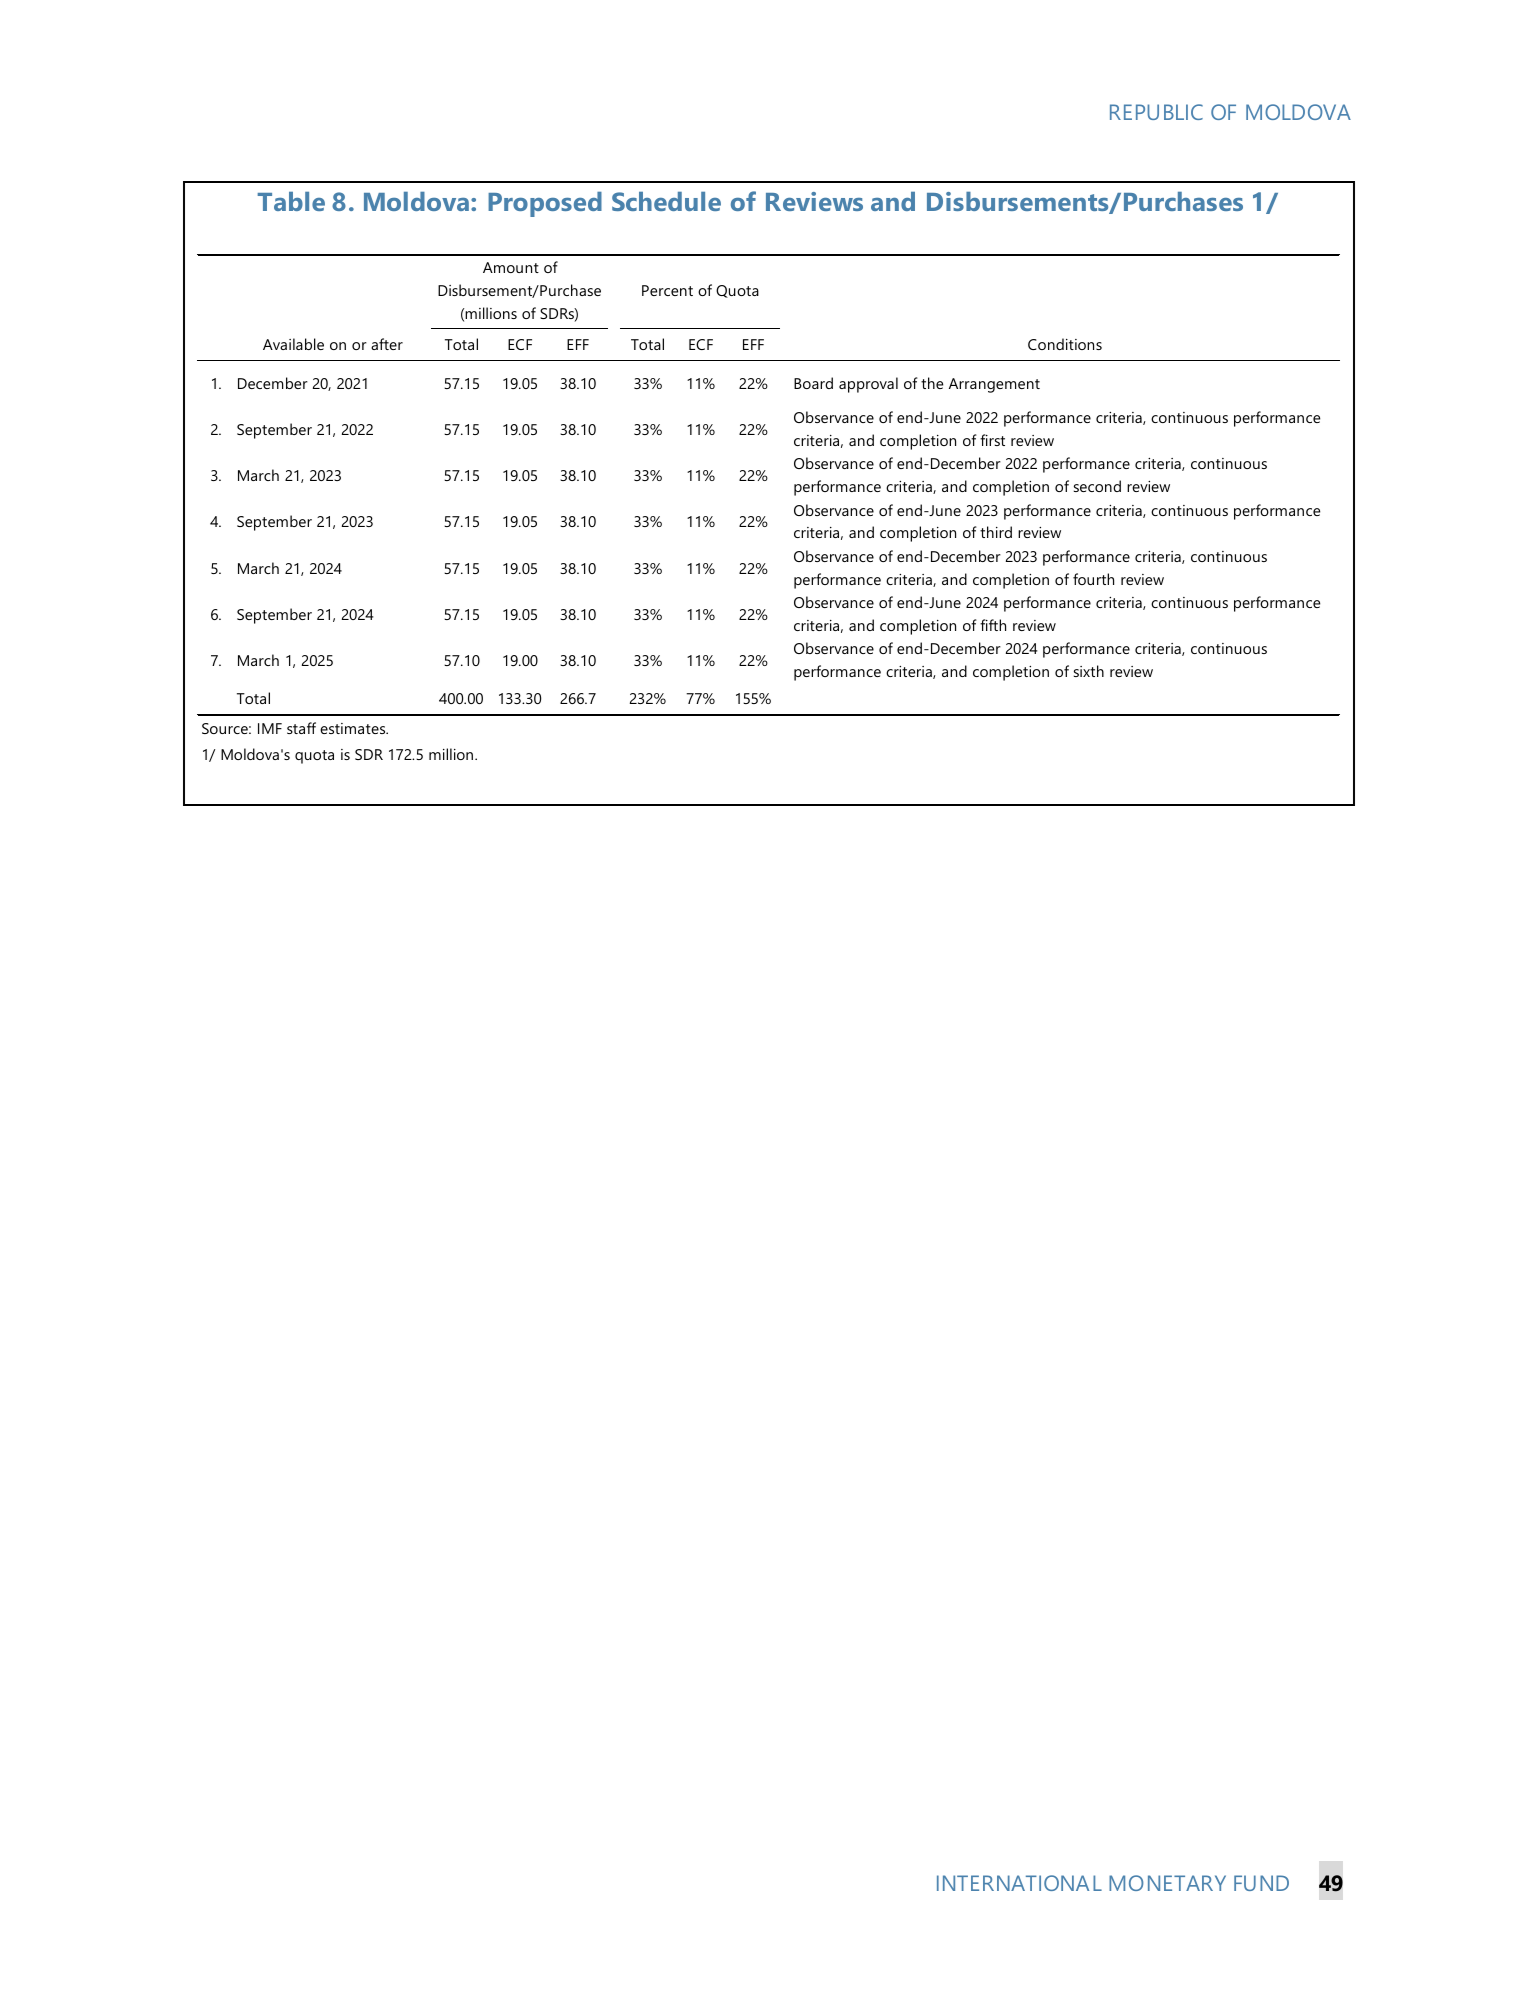 This screenshot has width=1538, height=1990. I want to click on INTERNATIONAL, so click(1019, 1883).
